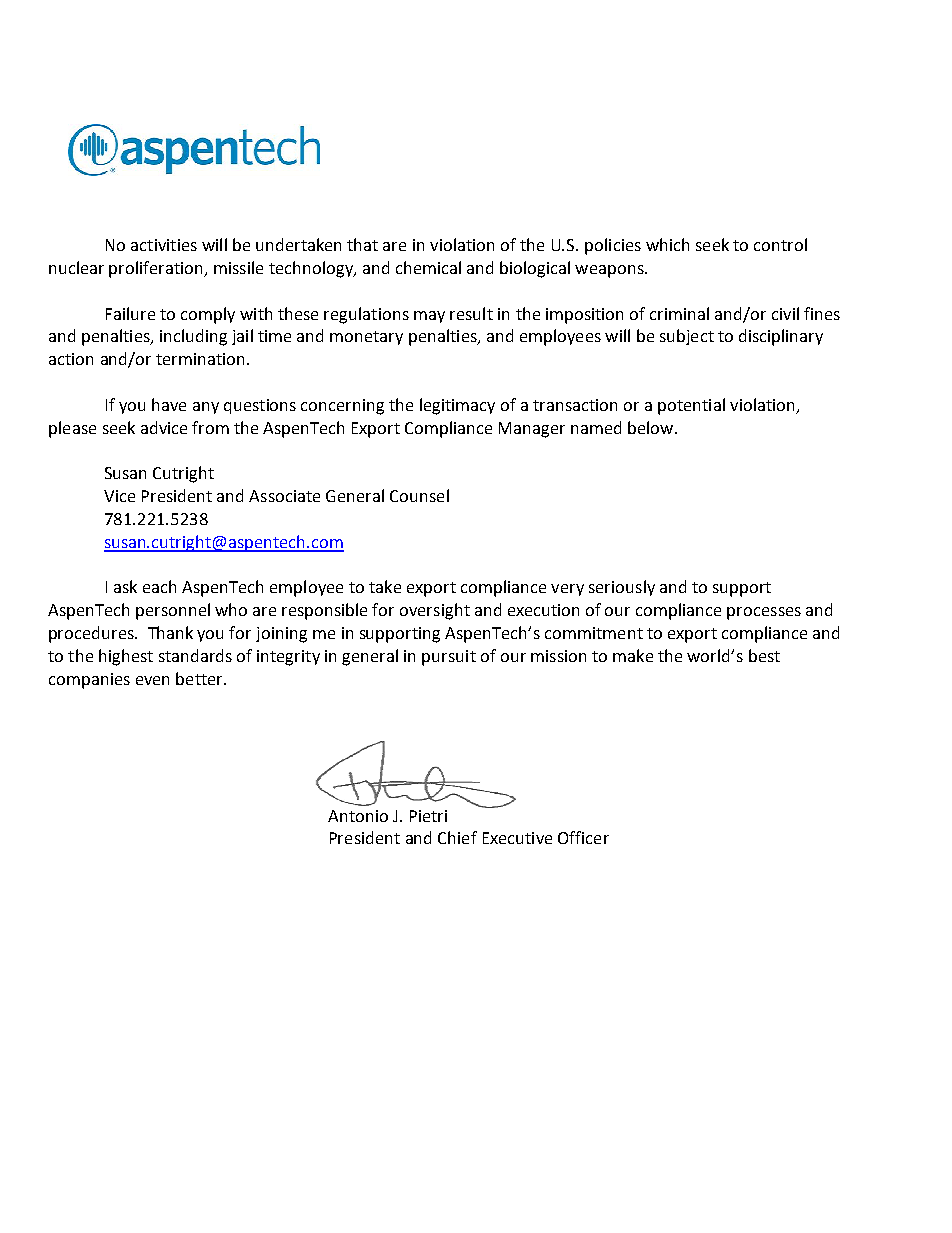 The width and height of the screenshot is (952, 1233). I want to click on seriously, so click(622, 588).
